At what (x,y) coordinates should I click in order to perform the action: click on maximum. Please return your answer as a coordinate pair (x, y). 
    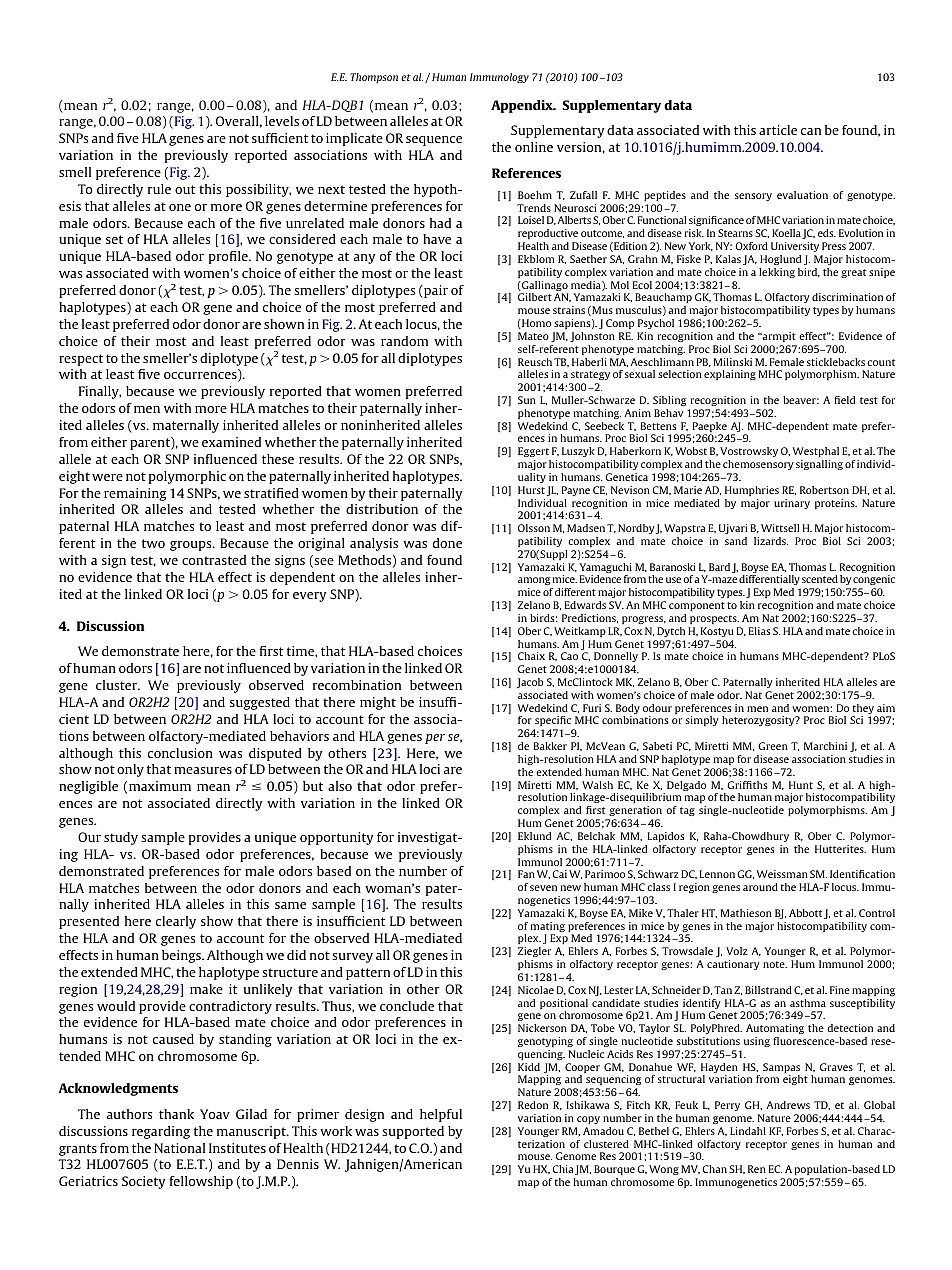
    Looking at the image, I should click on (160, 786).
